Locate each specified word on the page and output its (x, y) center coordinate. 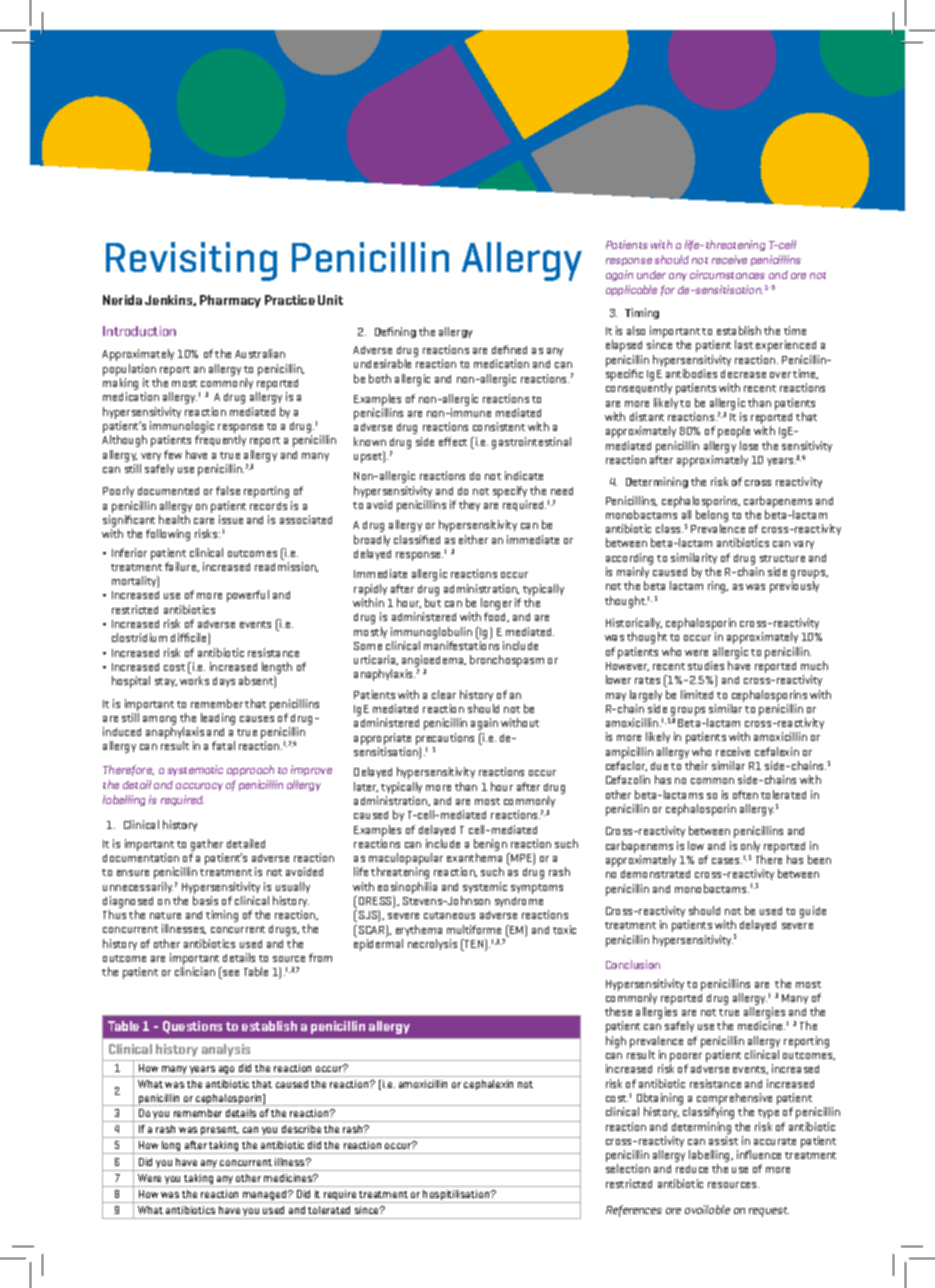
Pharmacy (230, 301)
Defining (395, 332)
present (219, 1132)
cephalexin (488, 1085)
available (707, 1209)
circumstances (727, 274)
